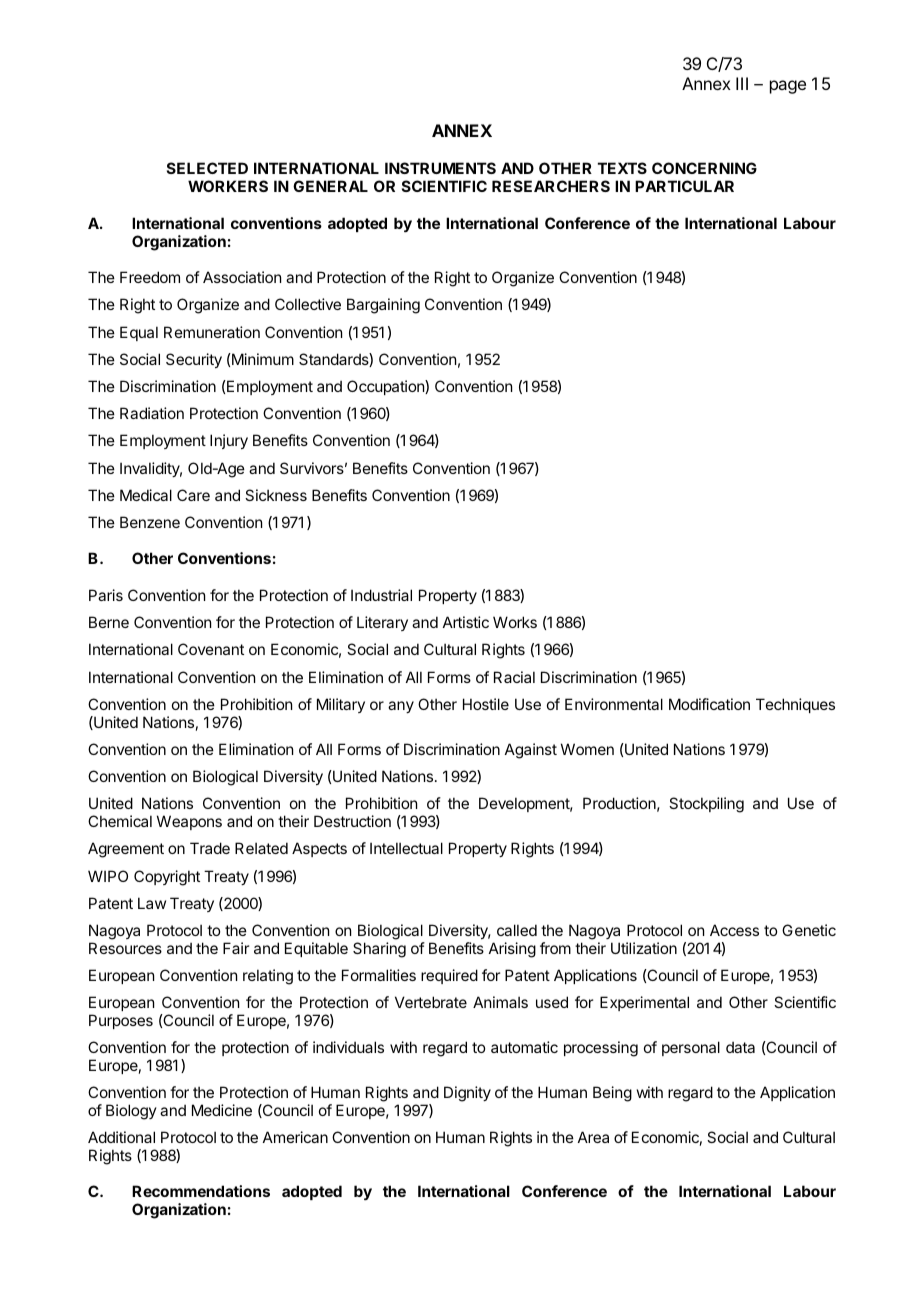  What do you see at coordinates (193, 495) in the page?
I see `Care` at bounding box center [193, 495].
